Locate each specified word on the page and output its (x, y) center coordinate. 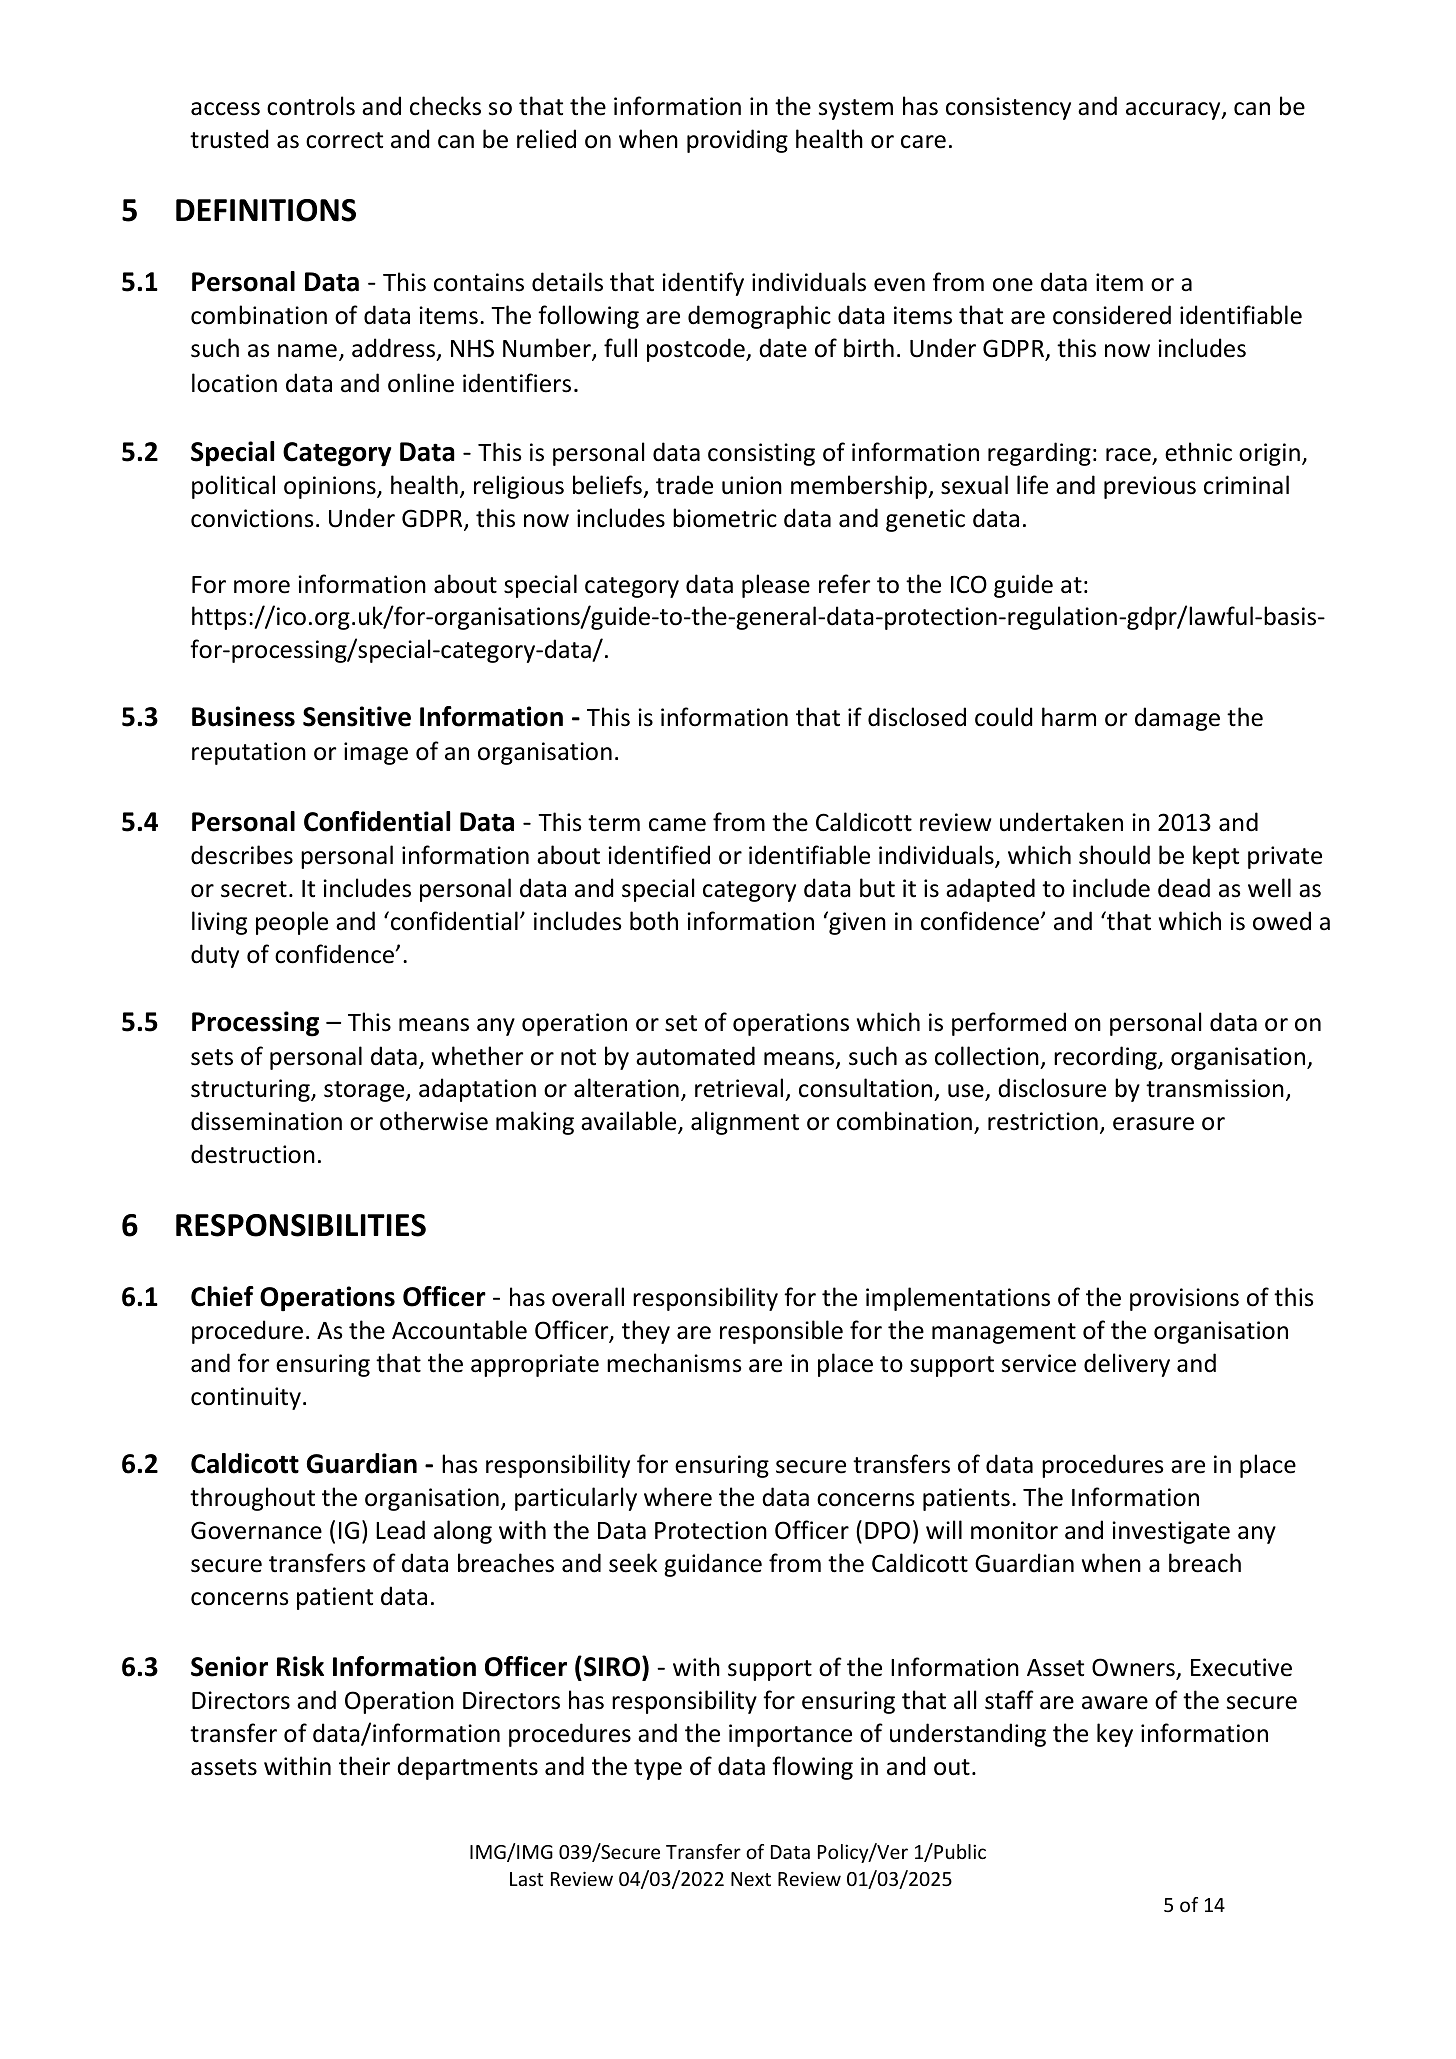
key (1115, 1735)
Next (751, 1879)
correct (344, 140)
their (364, 1766)
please (776, 586)
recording (1106, 1058)
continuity (246, 1398)
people (292, 923)
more (262, 587)
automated (695, 1056)
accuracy (1174, 111)
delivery (1127, 1365)
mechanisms (674, 1363)
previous (1150, 487)
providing (737, 141)
